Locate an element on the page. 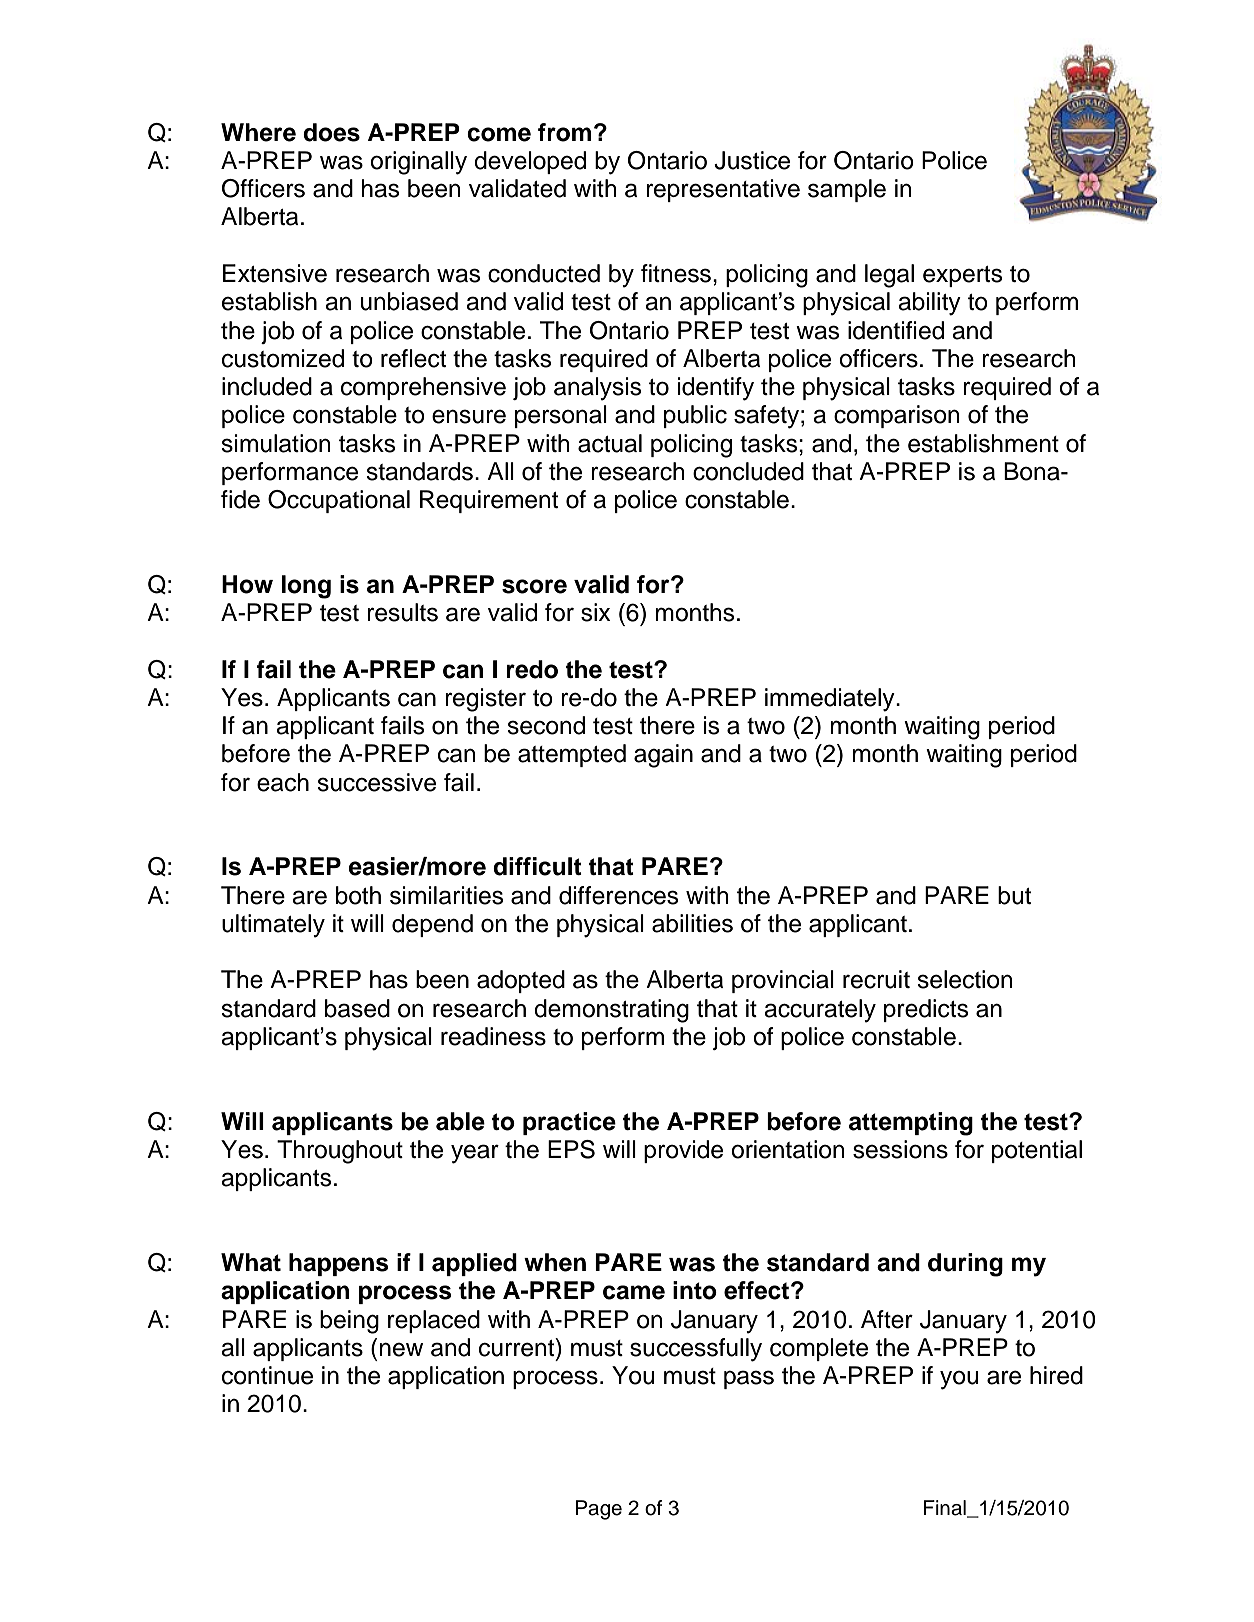 Image resolution: width=1254 pixels, height=1622 pixels. predicts is located at coordinates (926, 1010).
